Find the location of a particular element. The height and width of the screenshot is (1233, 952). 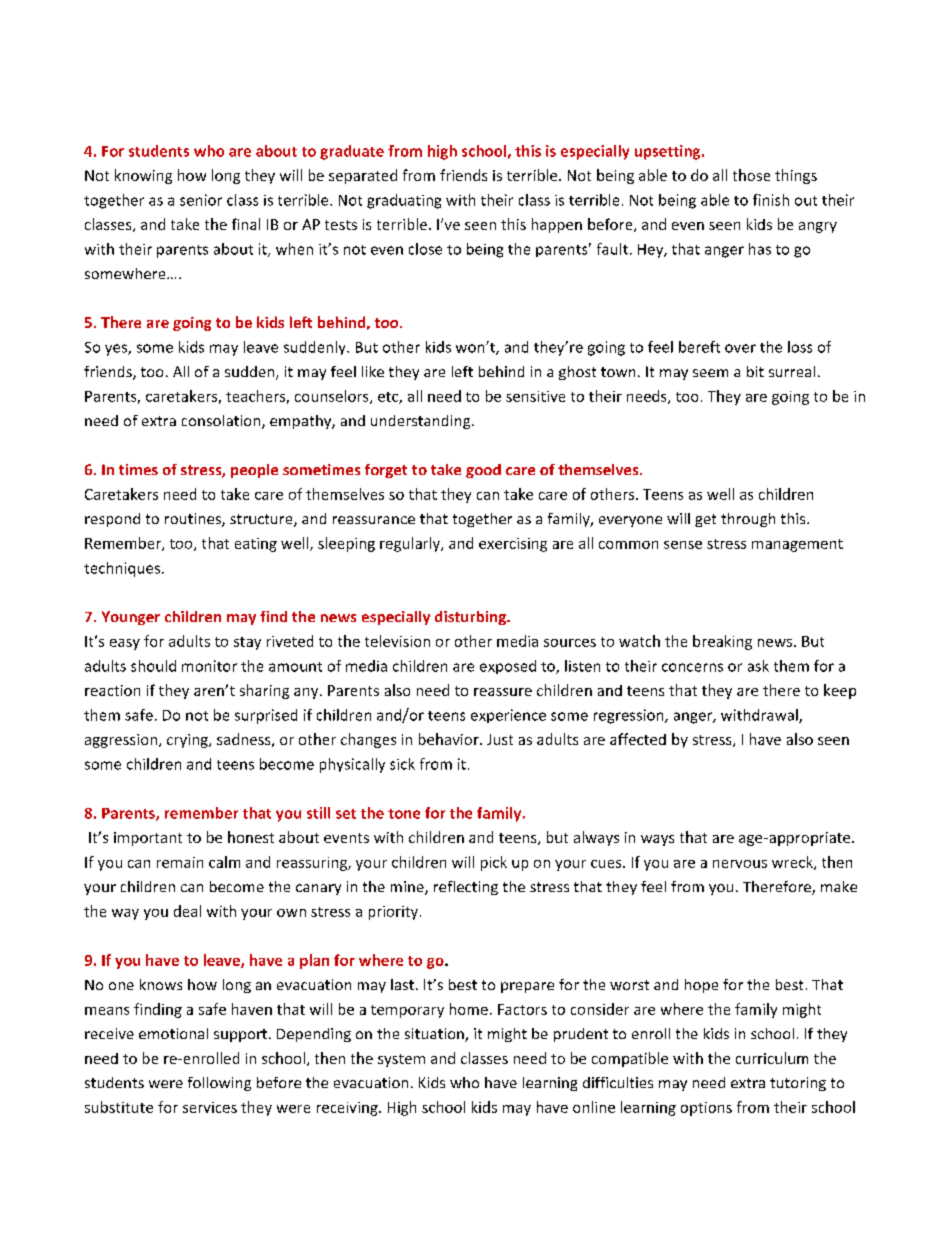

breaking is located at coordinates (722, 642).
